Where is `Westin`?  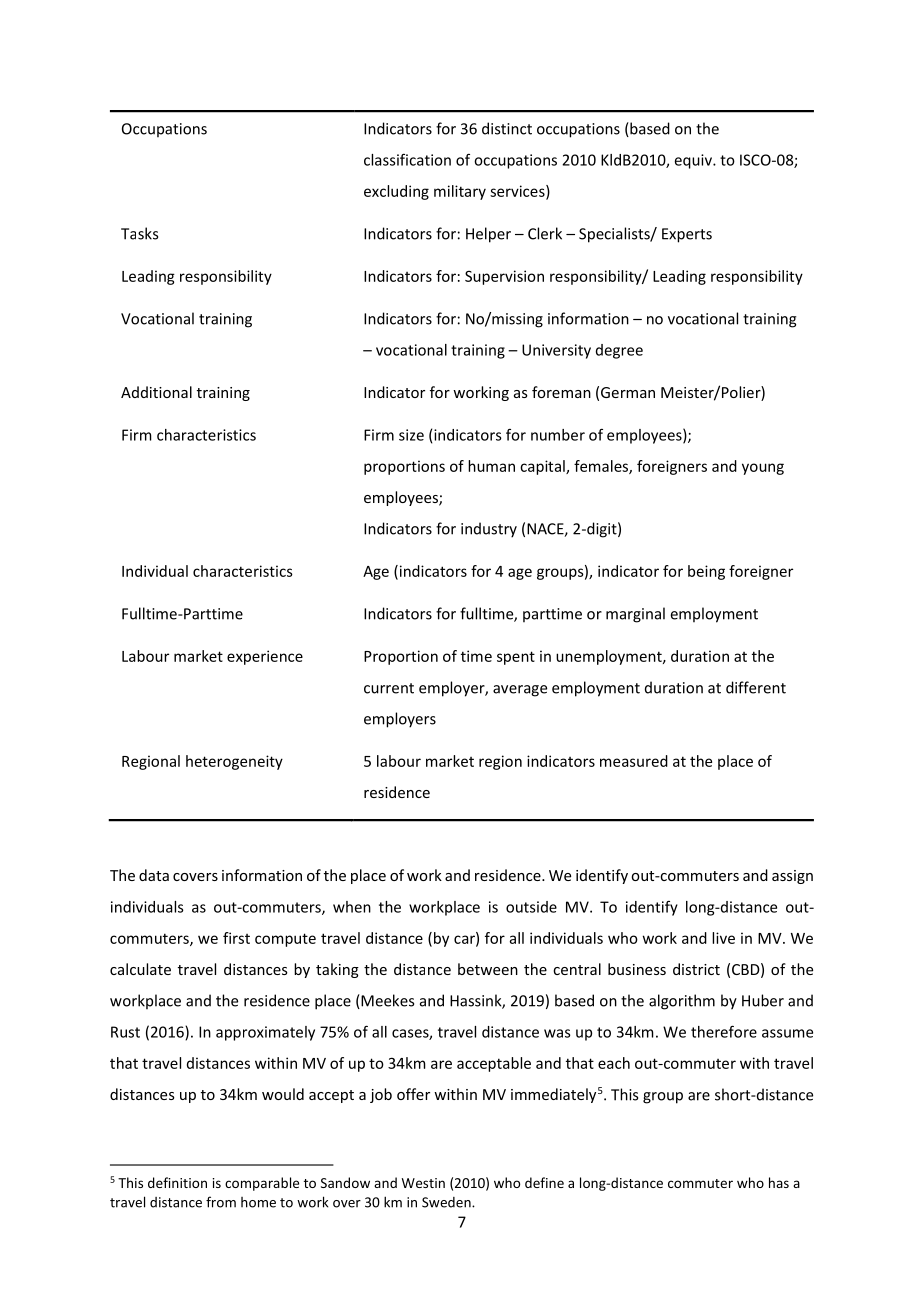 Westin is located at coordinates (423, 1183).
